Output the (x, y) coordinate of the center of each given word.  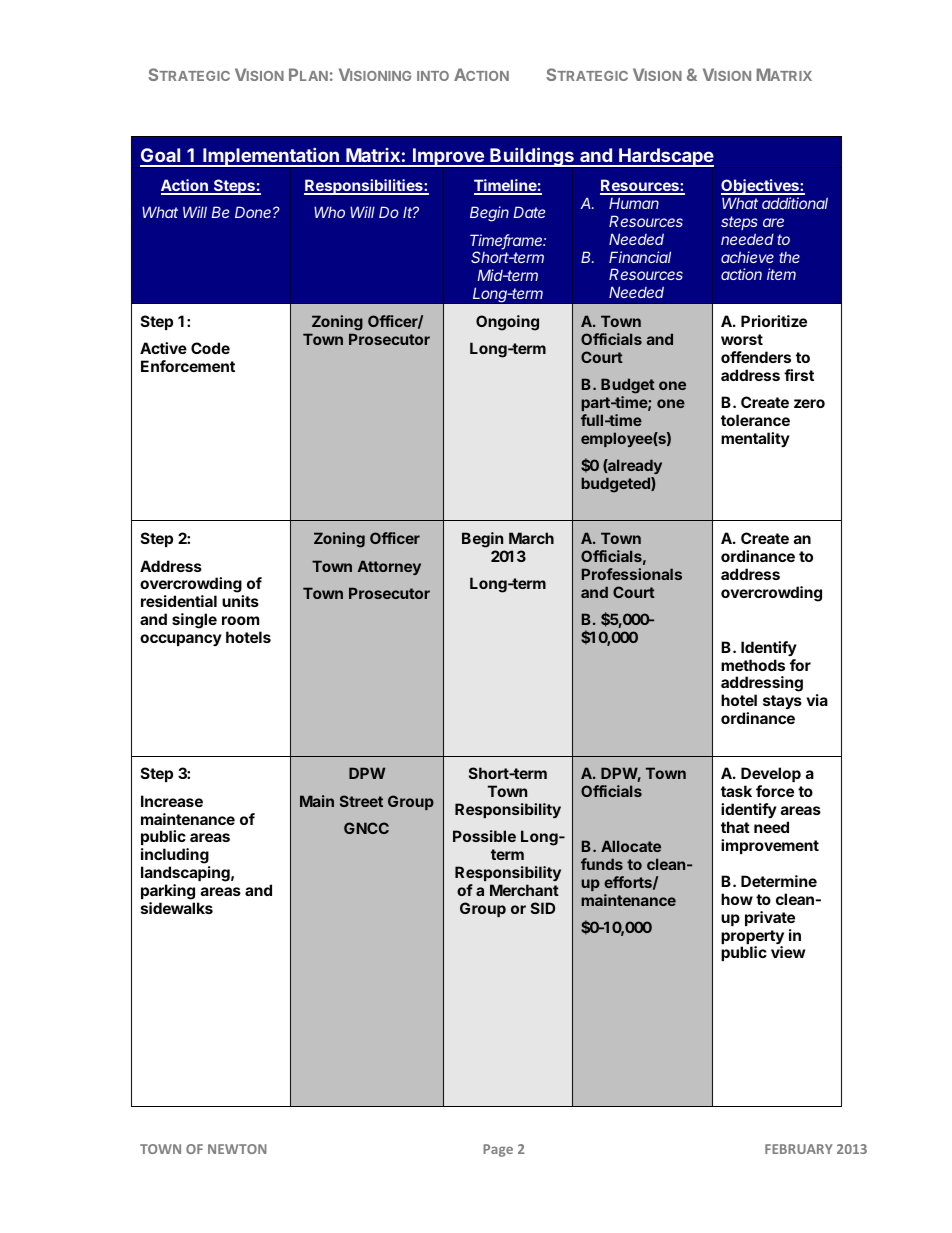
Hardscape (665, 157)
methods (753, 665)
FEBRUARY (799, 1149)
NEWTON (237, 1149)
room (240, 620)
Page (498, 1150)
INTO (433, 76)
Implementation (271, 157)
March (531, 538)
